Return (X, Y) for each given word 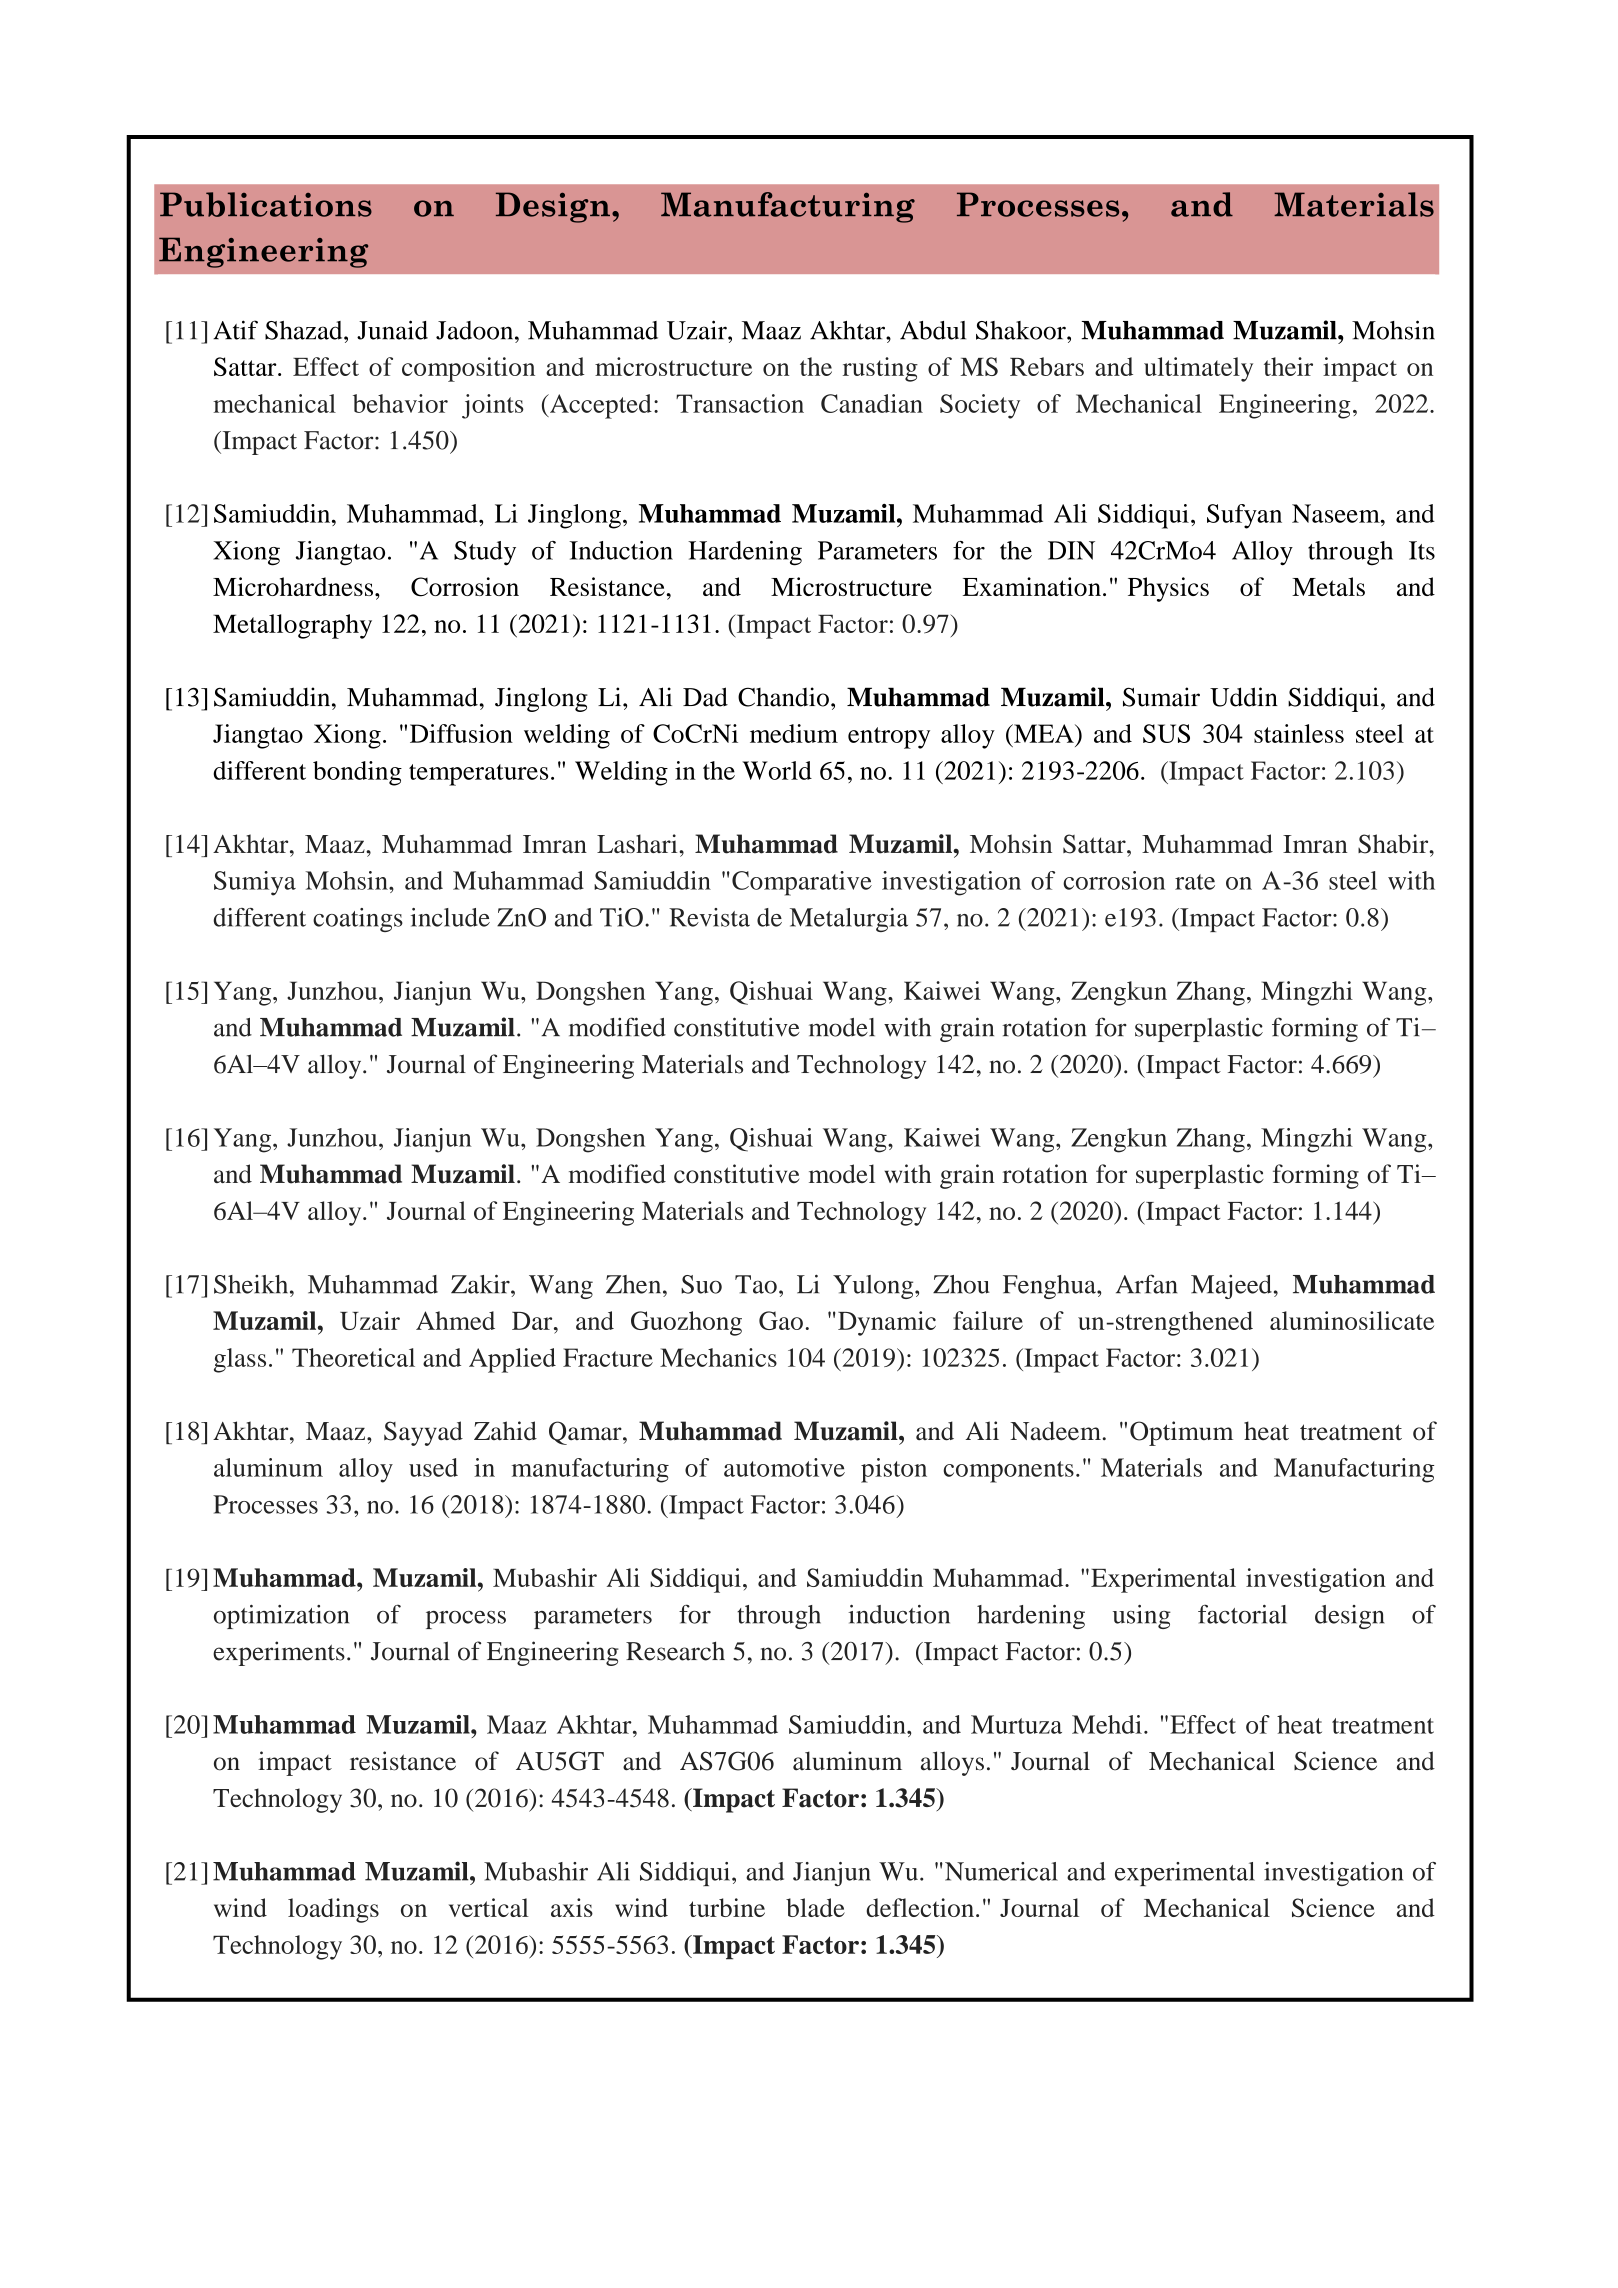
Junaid (392, 330)
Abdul (933, 330)
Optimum (1181, 1433)
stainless (1299, 733)
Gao (781, 1320)
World (777, 770)
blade (815, 1907)
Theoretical (353, 1357)
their (1288, 366)
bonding (357, 773)
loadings (333, 1910)
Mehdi (1107, 1724)
